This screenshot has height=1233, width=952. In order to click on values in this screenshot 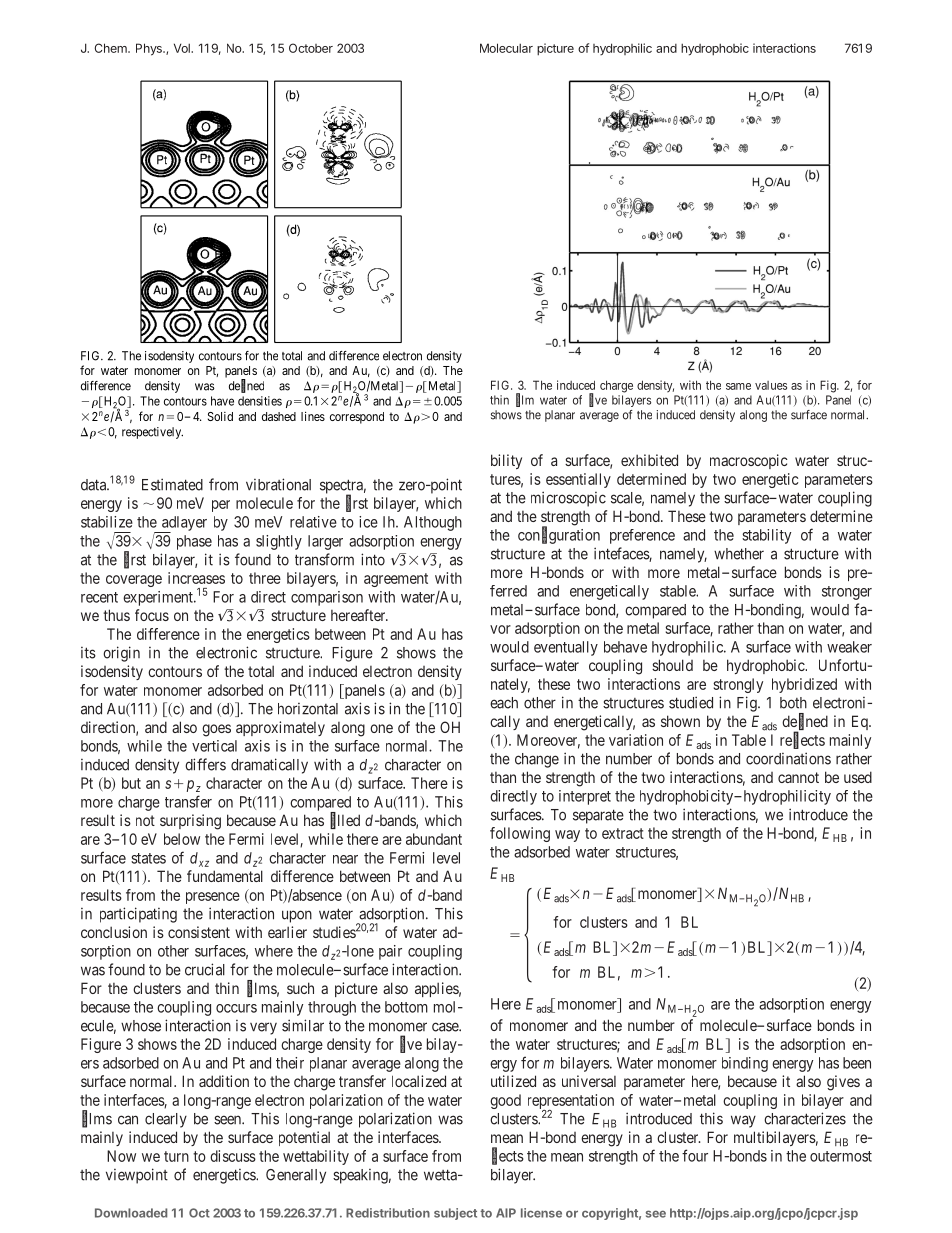, I will do `click(771, 385)`.
